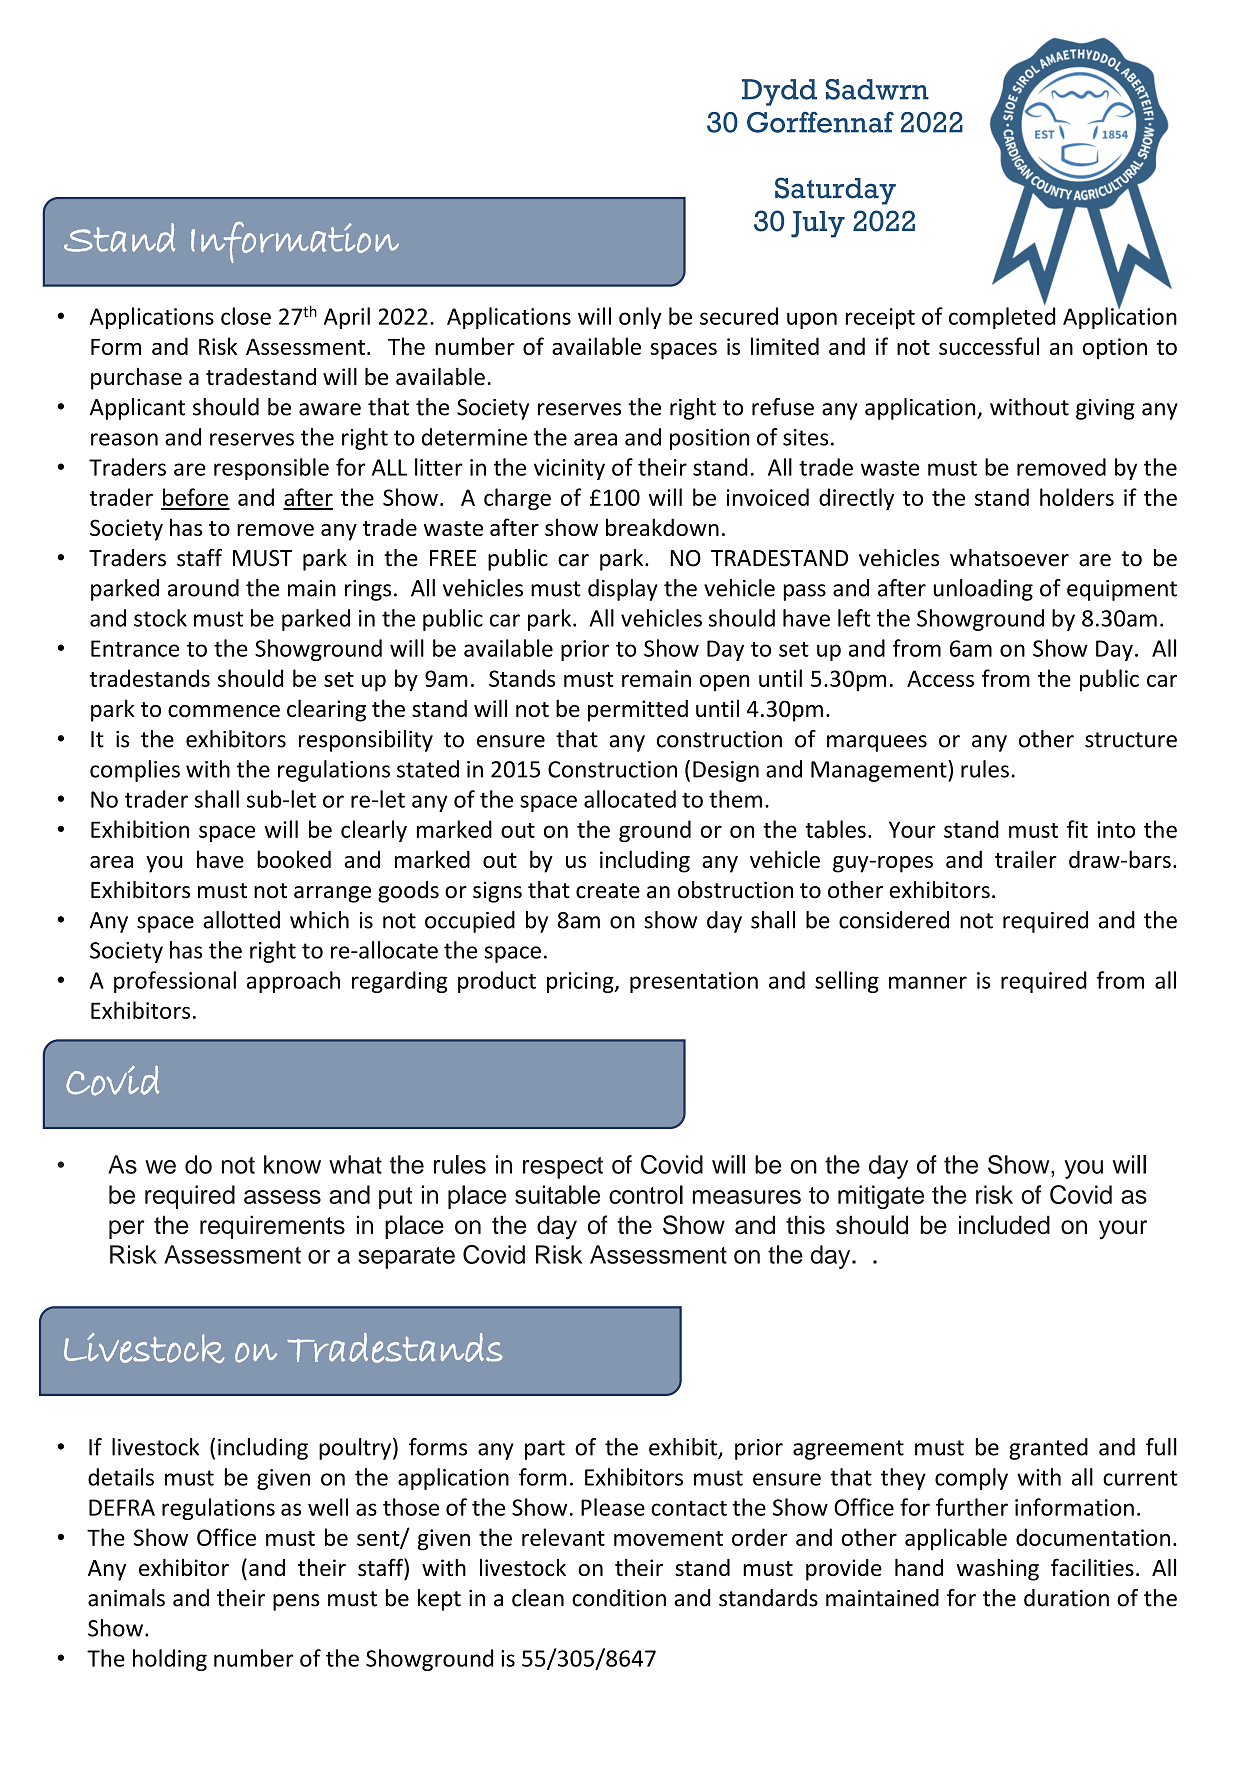  Describe the element at coordinates (1002, 318) in the screenshot. I see `completed` at that location.
